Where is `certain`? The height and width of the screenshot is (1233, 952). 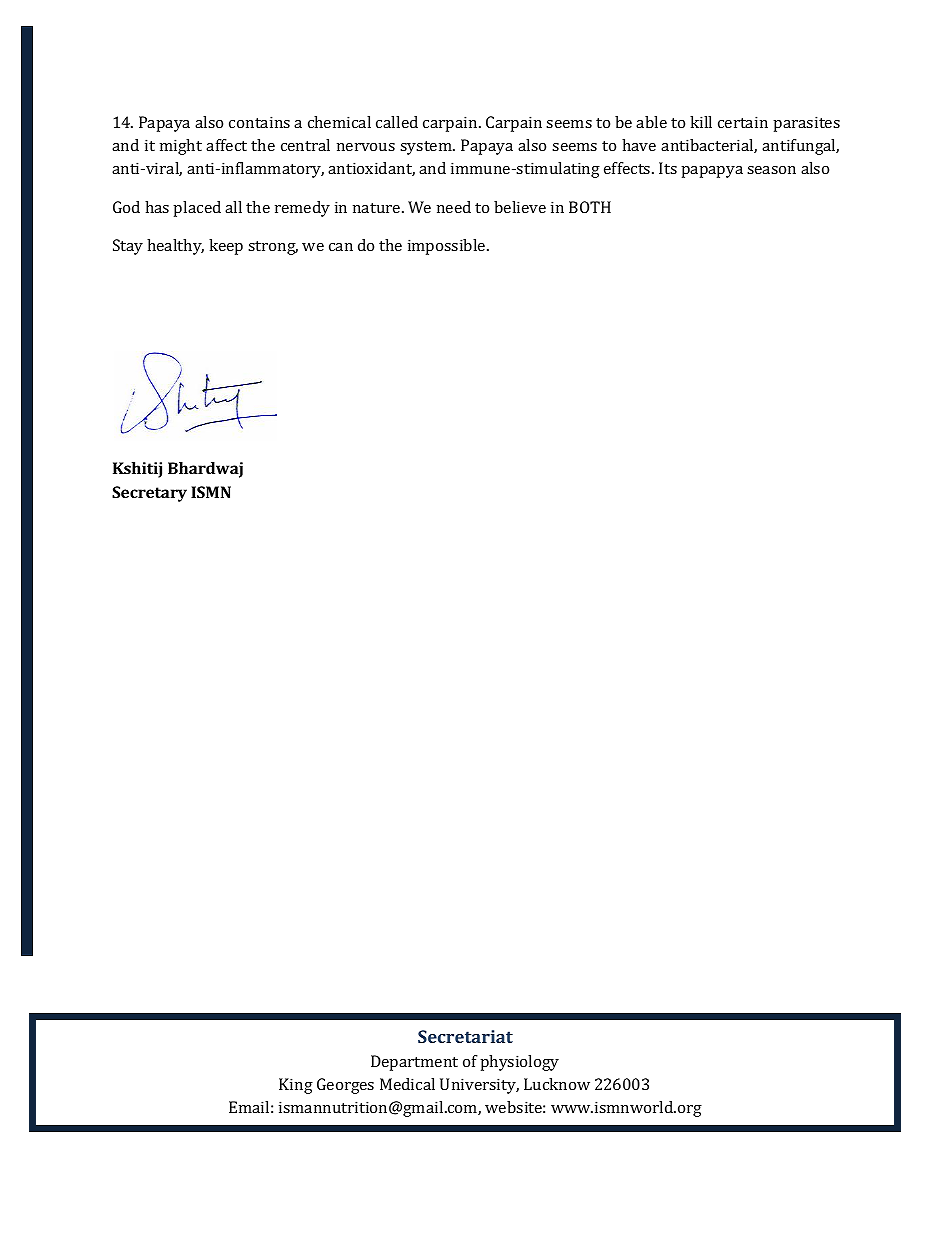
certain is located at coordinates (743, 122).
